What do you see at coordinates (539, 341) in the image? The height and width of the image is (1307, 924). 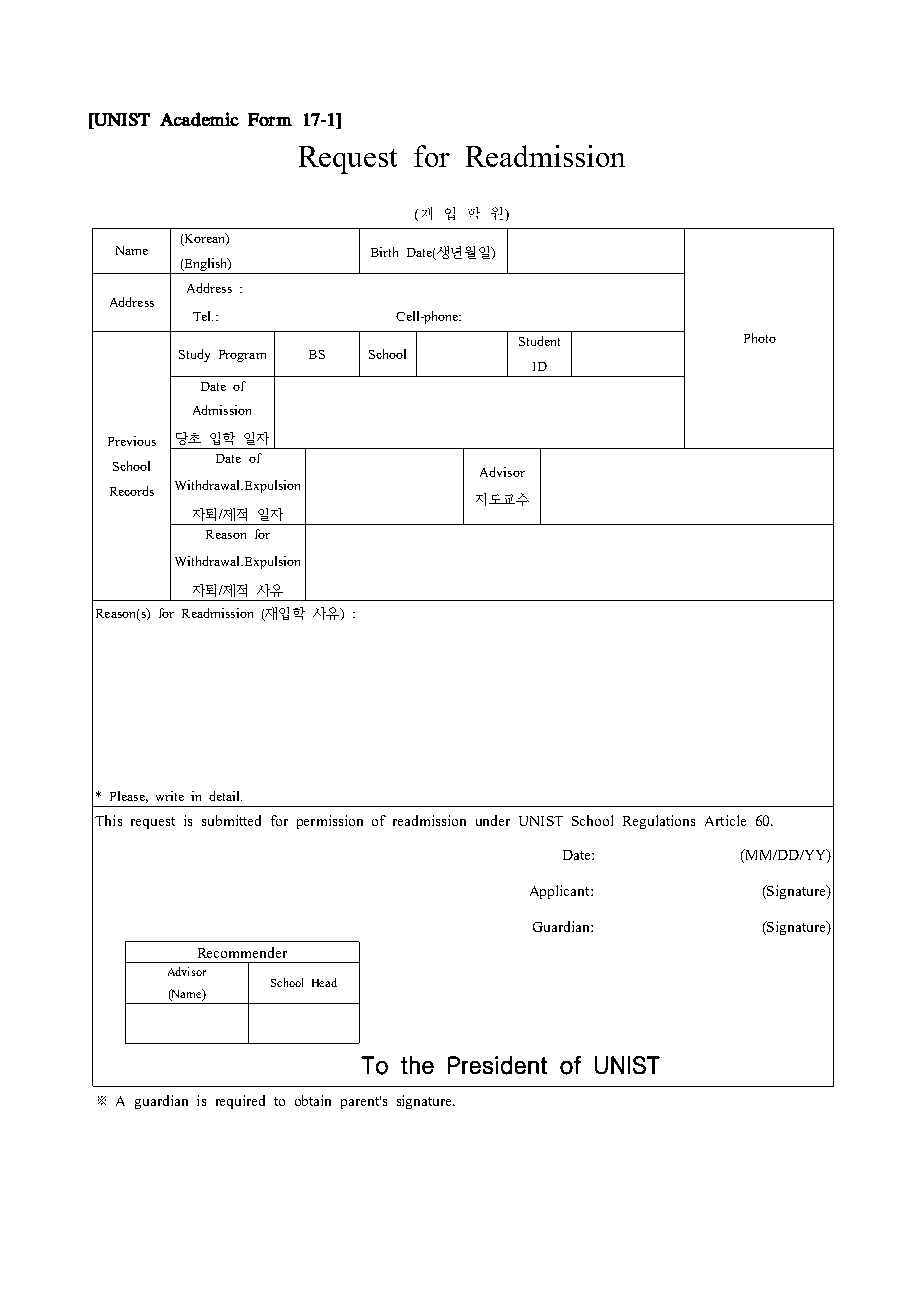 I see `Student` at bounding box center [539, 341].
